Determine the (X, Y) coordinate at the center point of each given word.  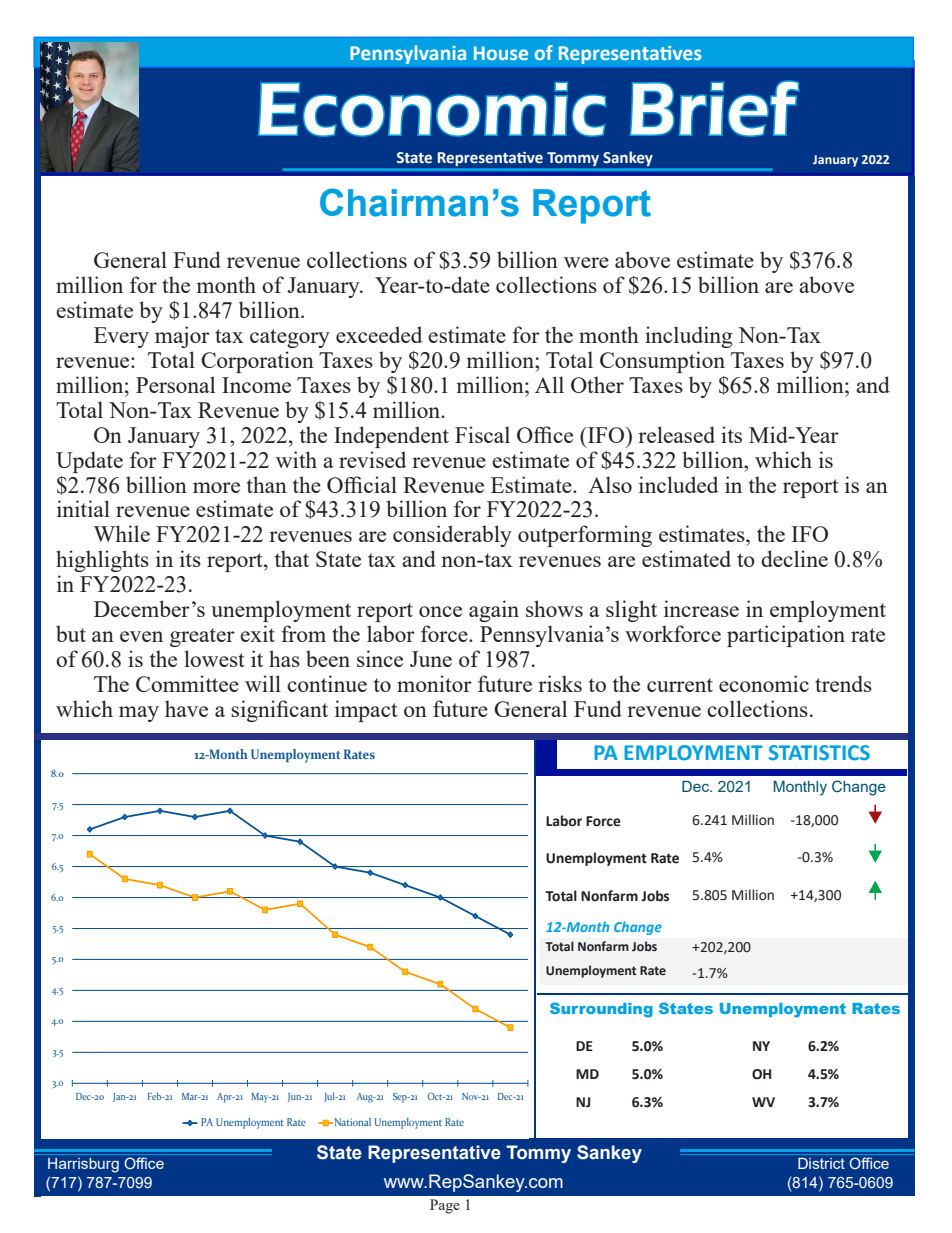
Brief (714, 108)
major (182, 337)
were (586, 262)
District (821, 1163)
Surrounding (601, 1010)
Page (445, 1206)
